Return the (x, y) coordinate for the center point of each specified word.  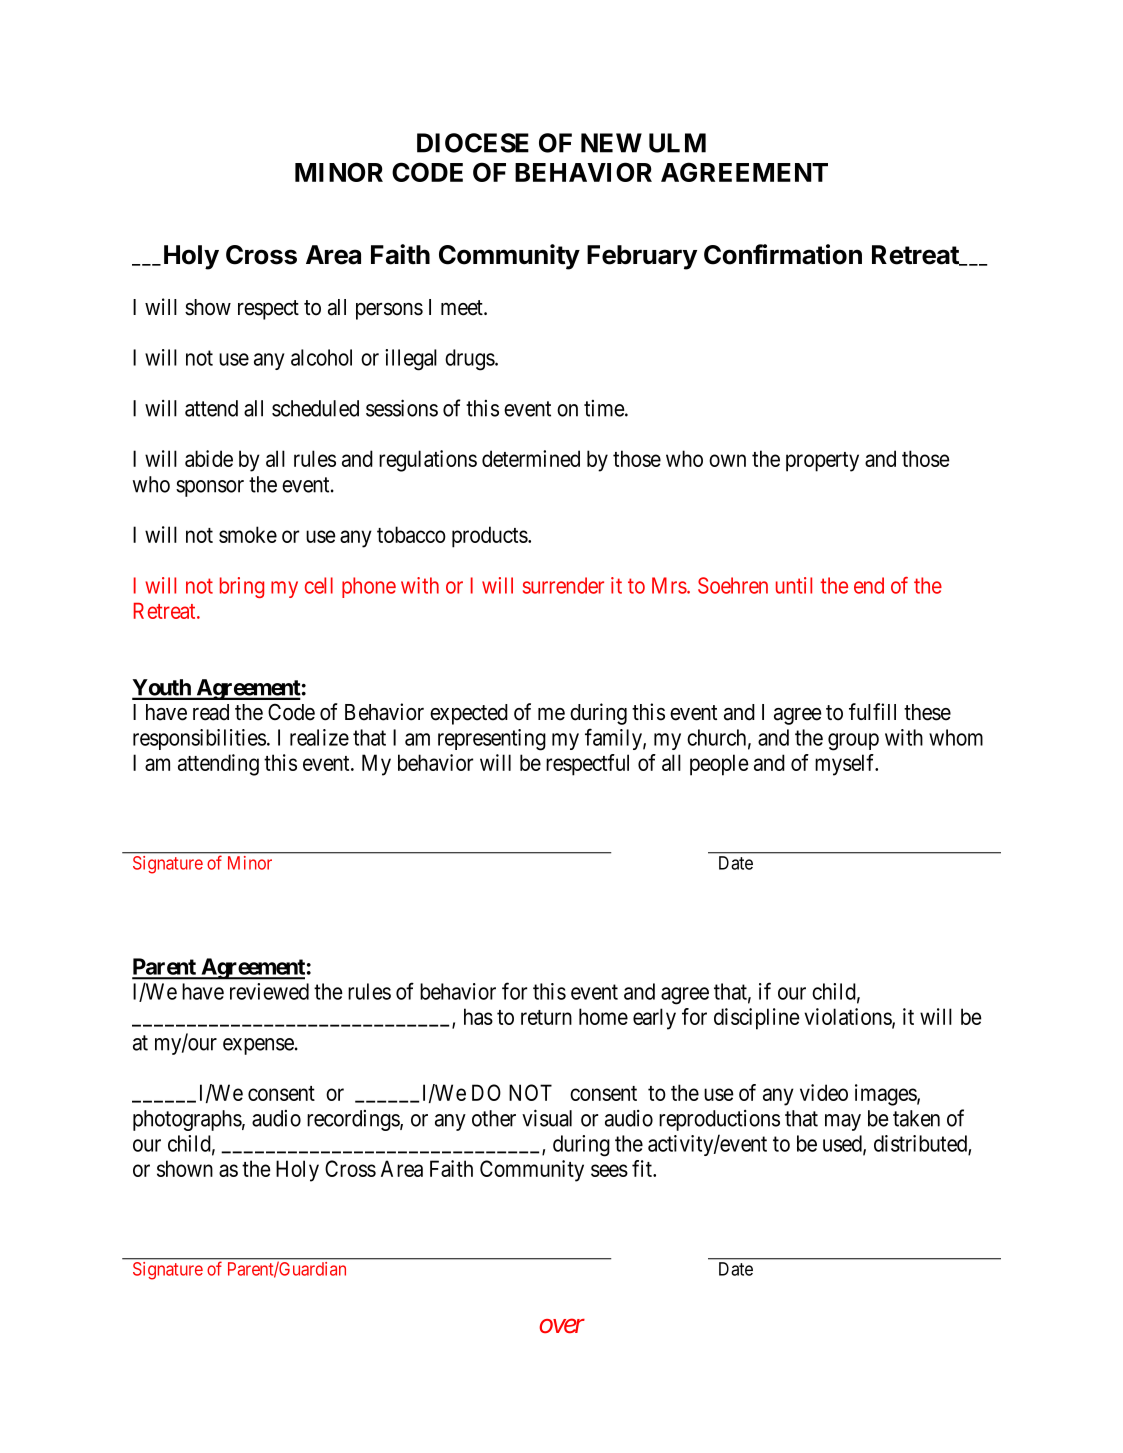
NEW (611, 143)
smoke (248, 534)
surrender (563, 585)
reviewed (269, 991)
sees (609, 1170)
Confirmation (783, 254)
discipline (757, 1019)
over (562, 1326)
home (603, 1016)
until (794, 585)
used (843, 1144)
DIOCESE (473, 143)
